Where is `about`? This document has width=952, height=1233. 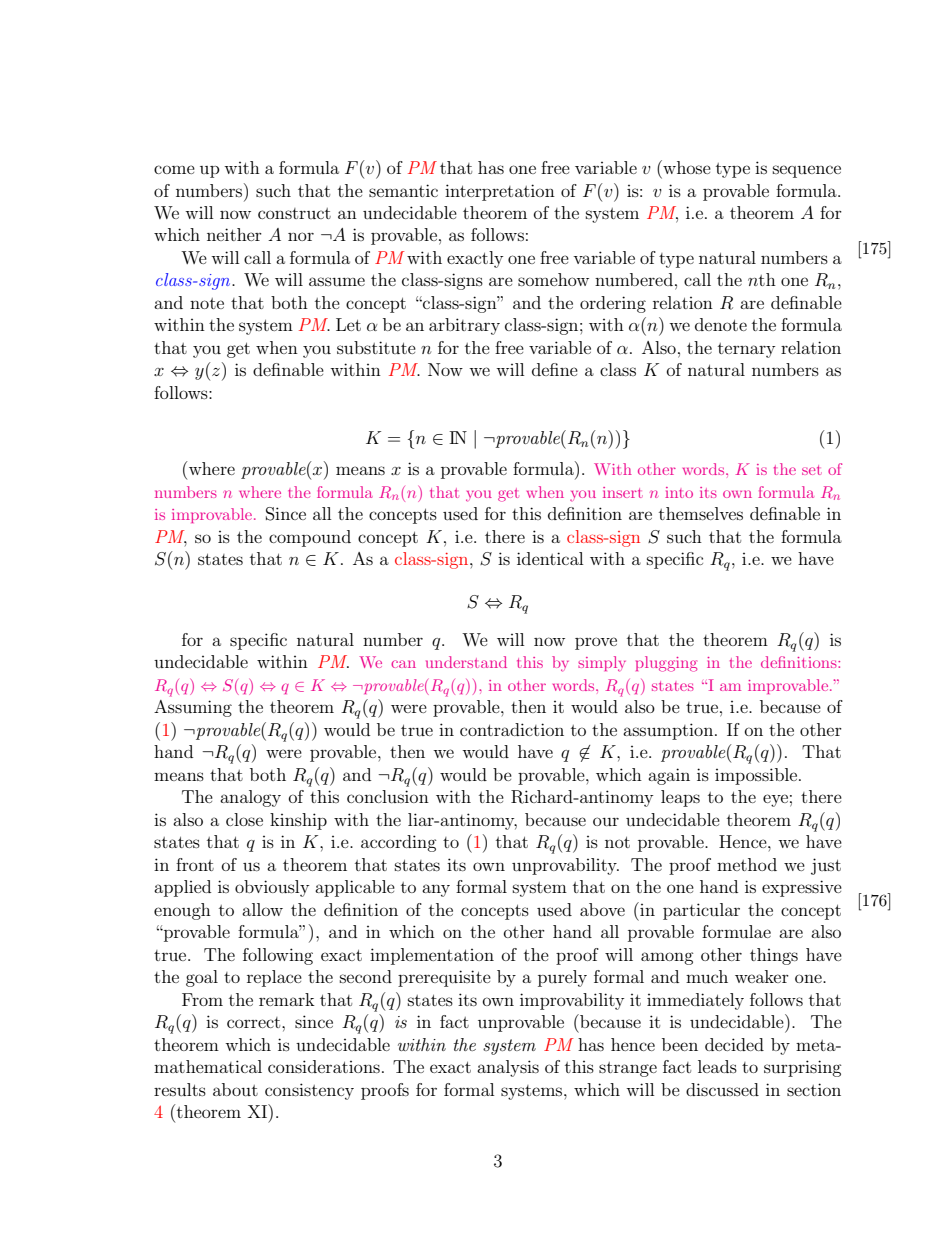
about is located at coordinates (235, 1089).
